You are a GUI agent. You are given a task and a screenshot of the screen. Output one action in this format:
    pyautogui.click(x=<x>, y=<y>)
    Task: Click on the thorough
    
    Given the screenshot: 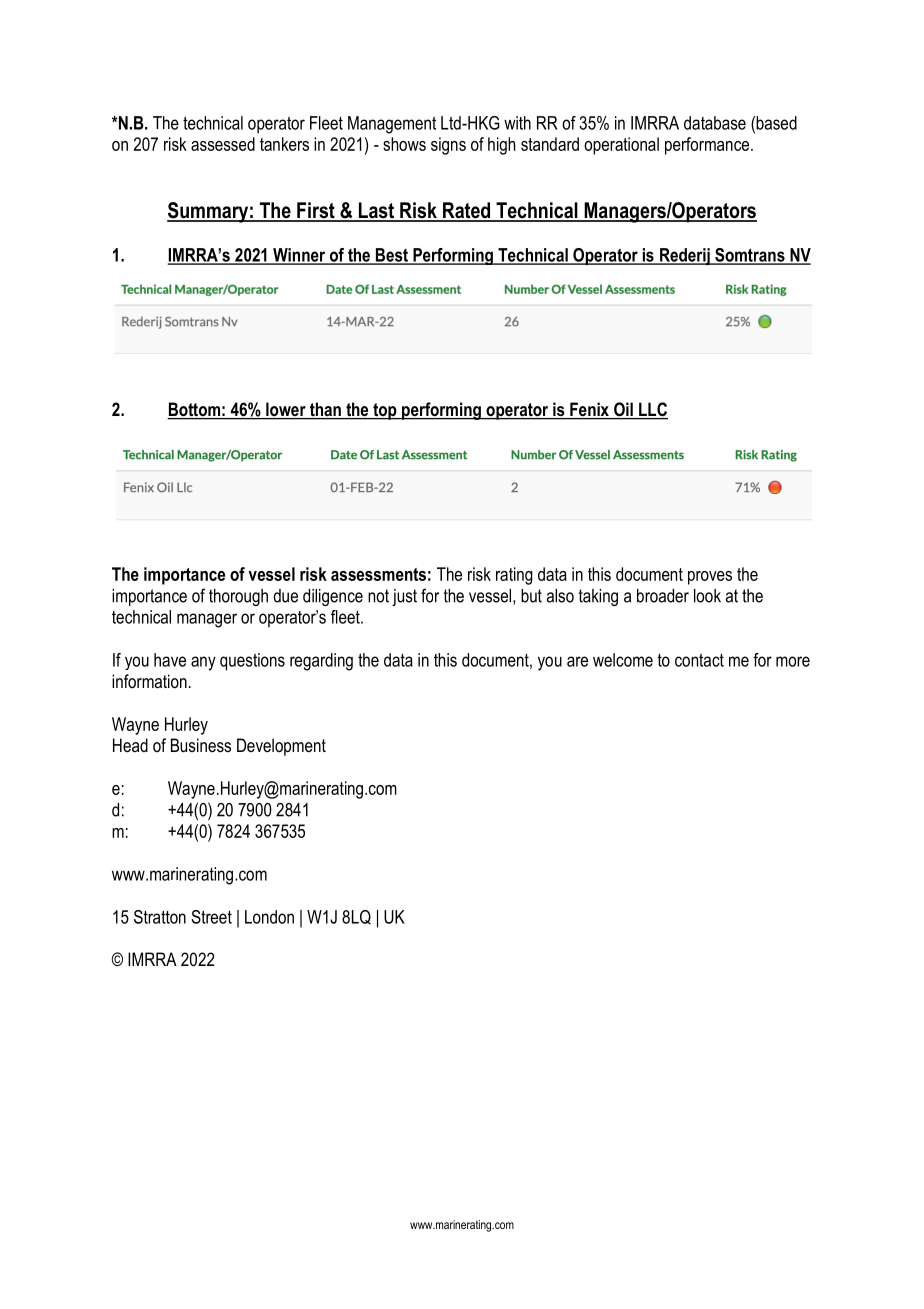 What is the action you would take?
    pyautogui.click(x=238, y=597)
